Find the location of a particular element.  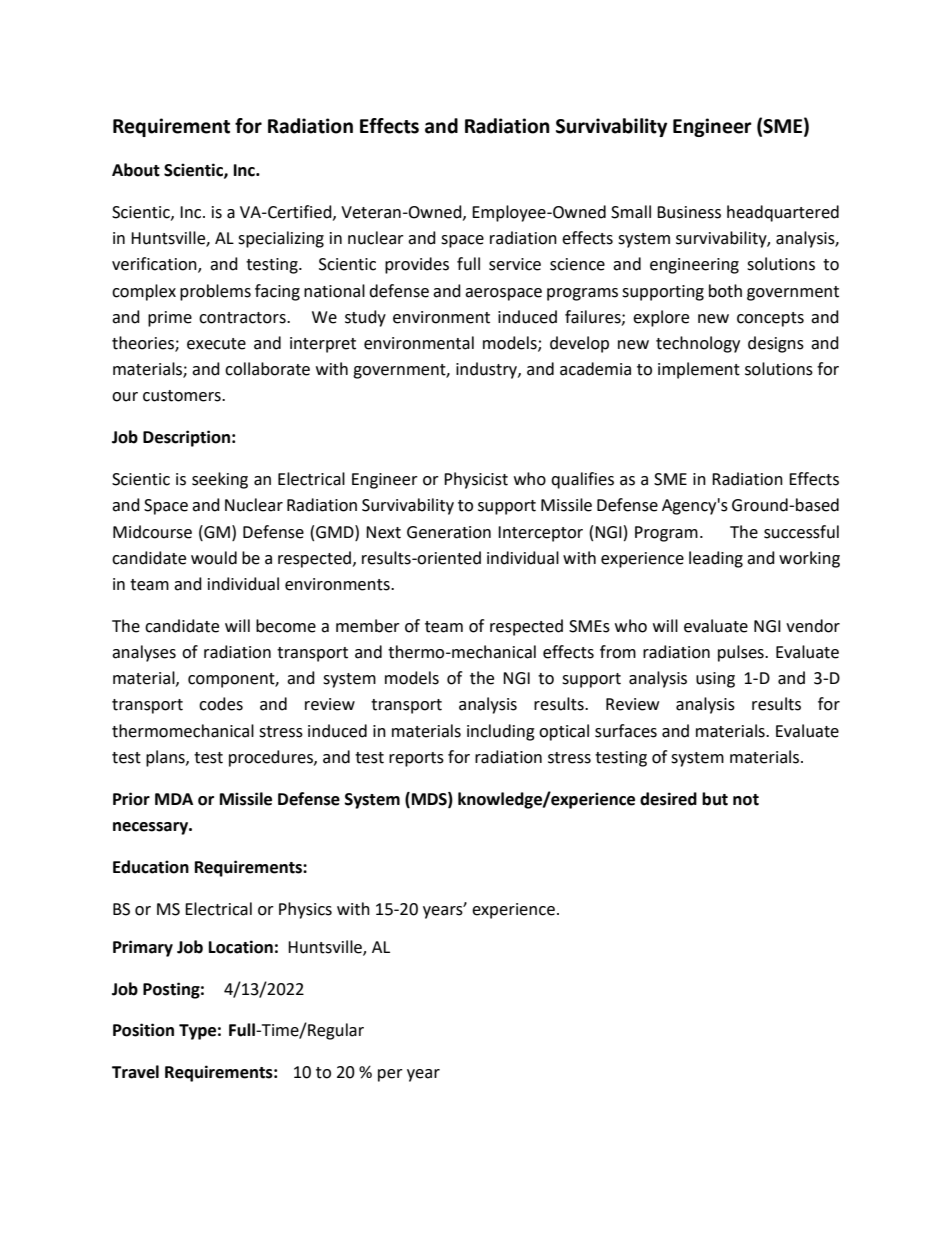

member is located at coordinates (368, 626).
